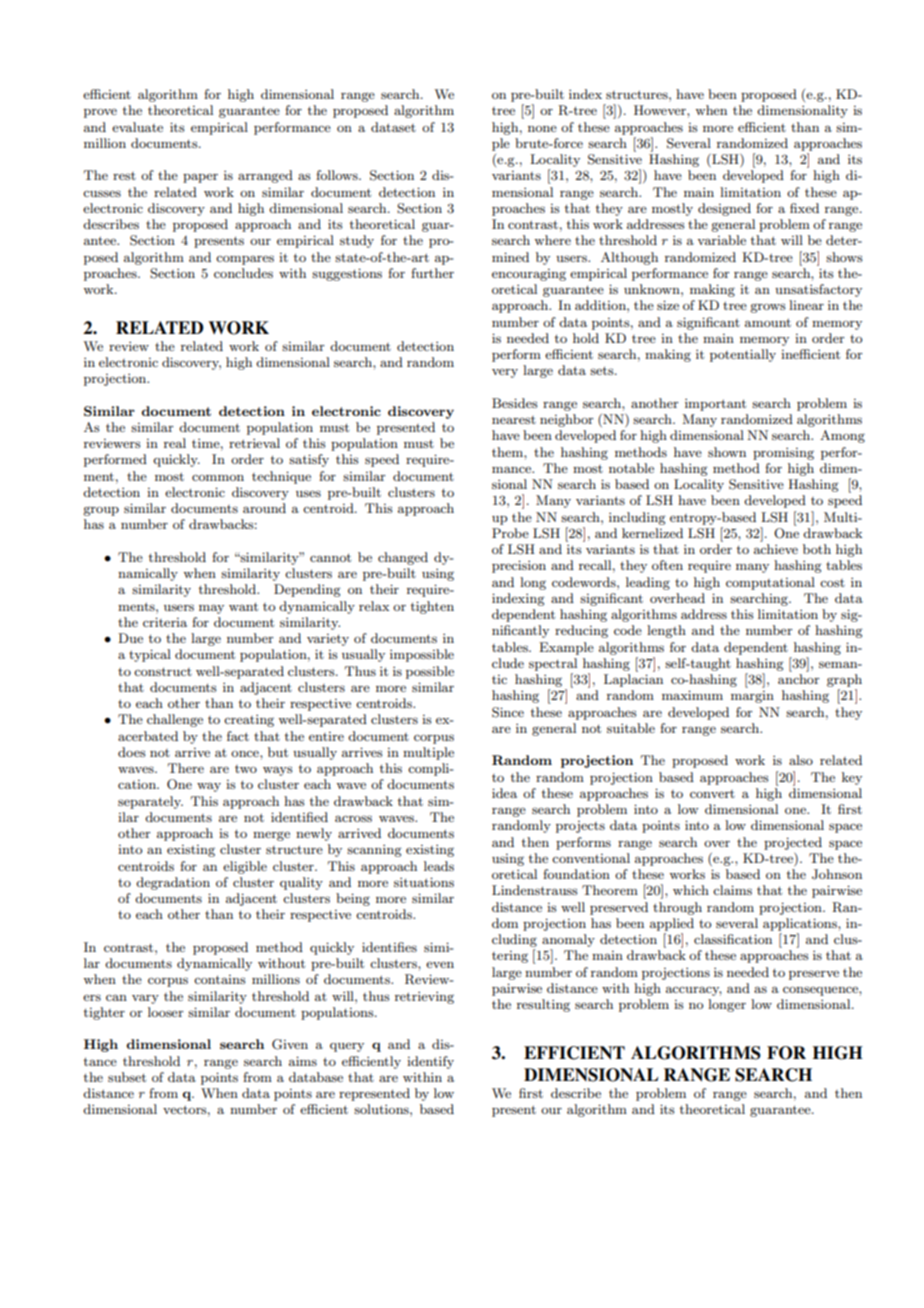  I want to click on paper, so click(200, 178).
